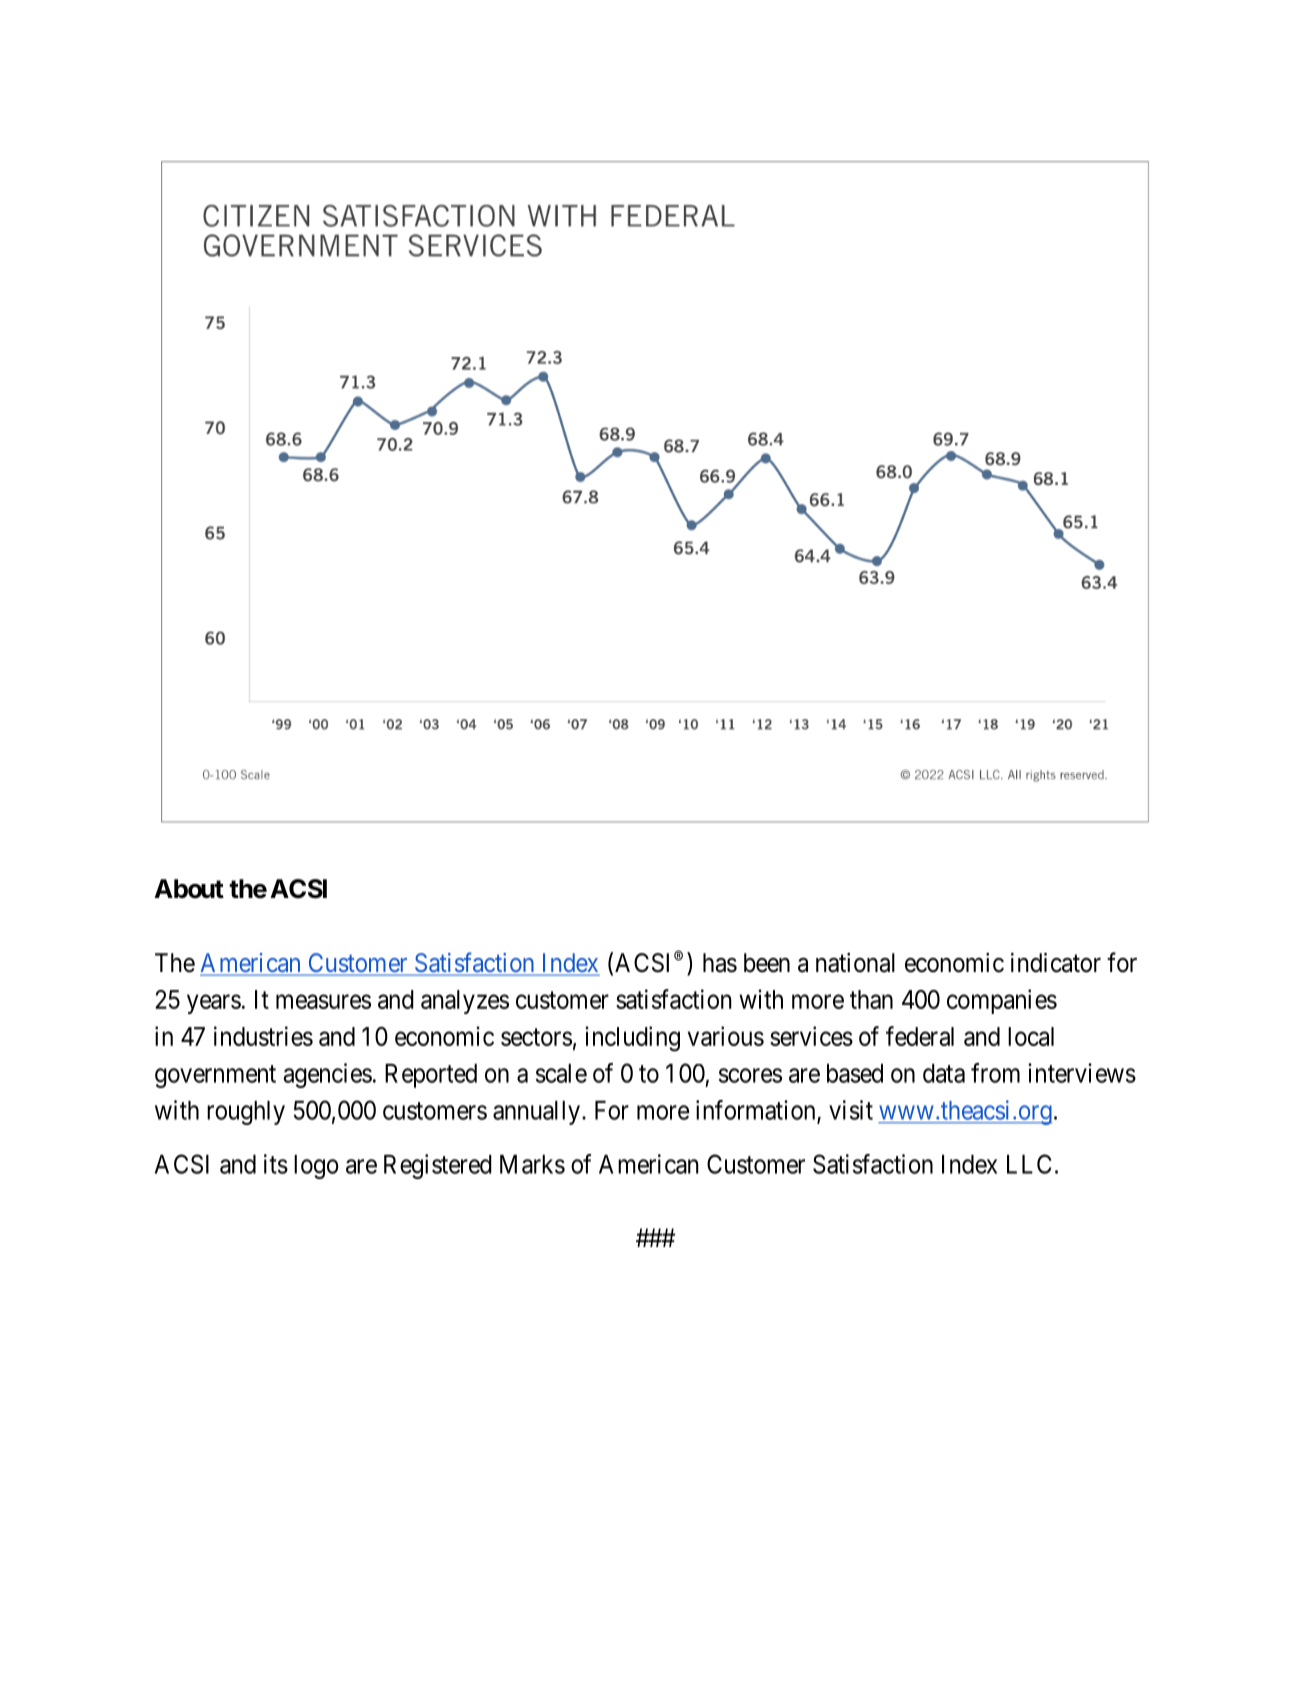 This page has height=1694, width=1309. Describe the element at coordinates (438, 1166) in the page. I see `Registered` at that location.
